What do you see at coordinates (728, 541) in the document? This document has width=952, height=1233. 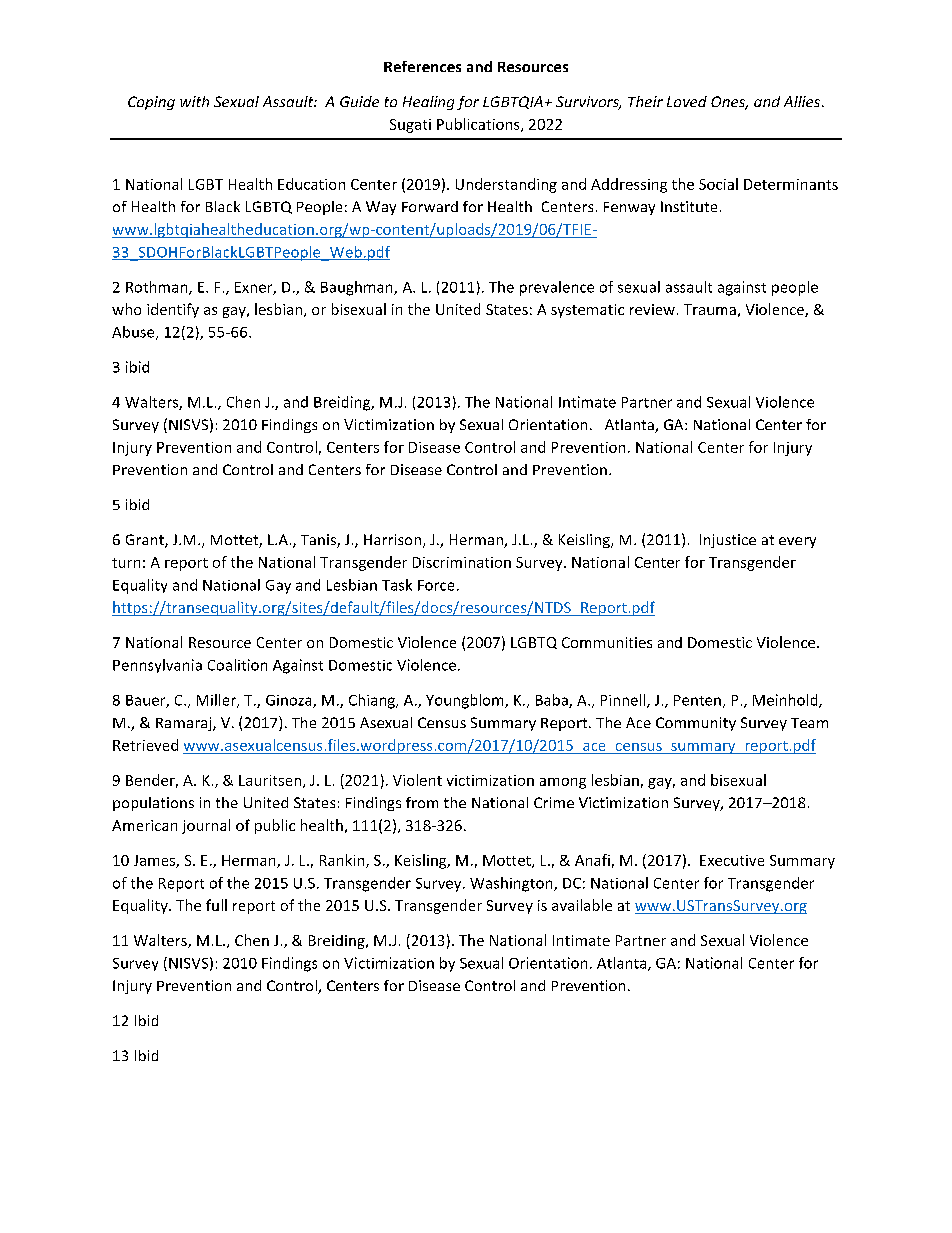 I see `Injustice` at bounding box center [728, 541].
